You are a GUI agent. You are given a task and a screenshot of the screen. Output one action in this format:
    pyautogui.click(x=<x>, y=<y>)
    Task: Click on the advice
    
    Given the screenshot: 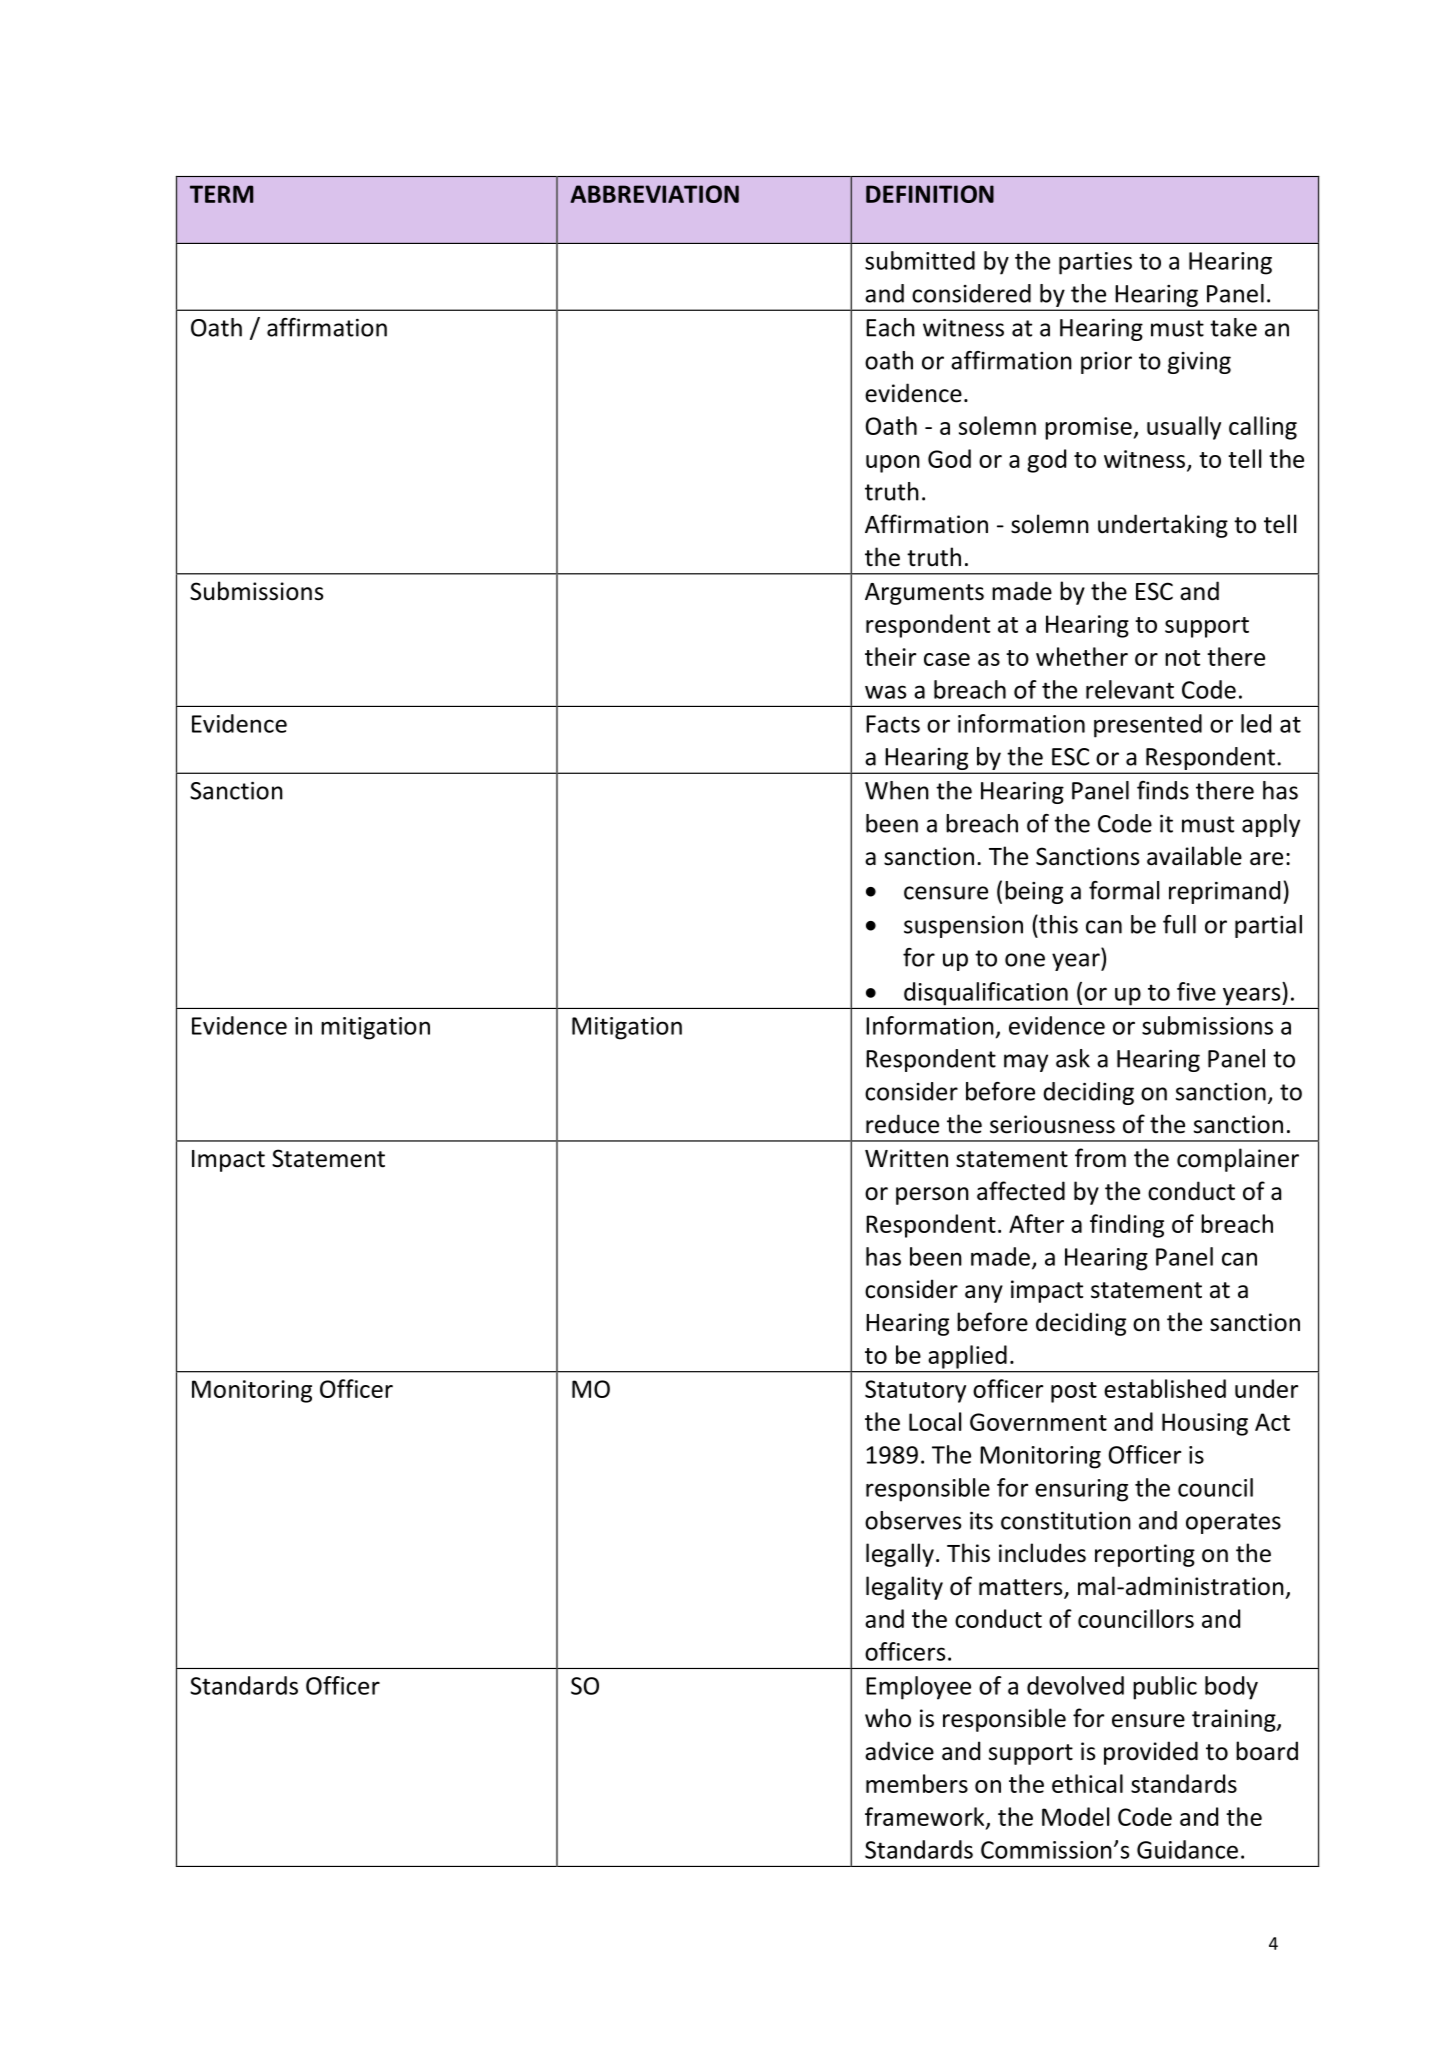 What is the action you would take?
    pyautogui.click(x=899, y=1751)
